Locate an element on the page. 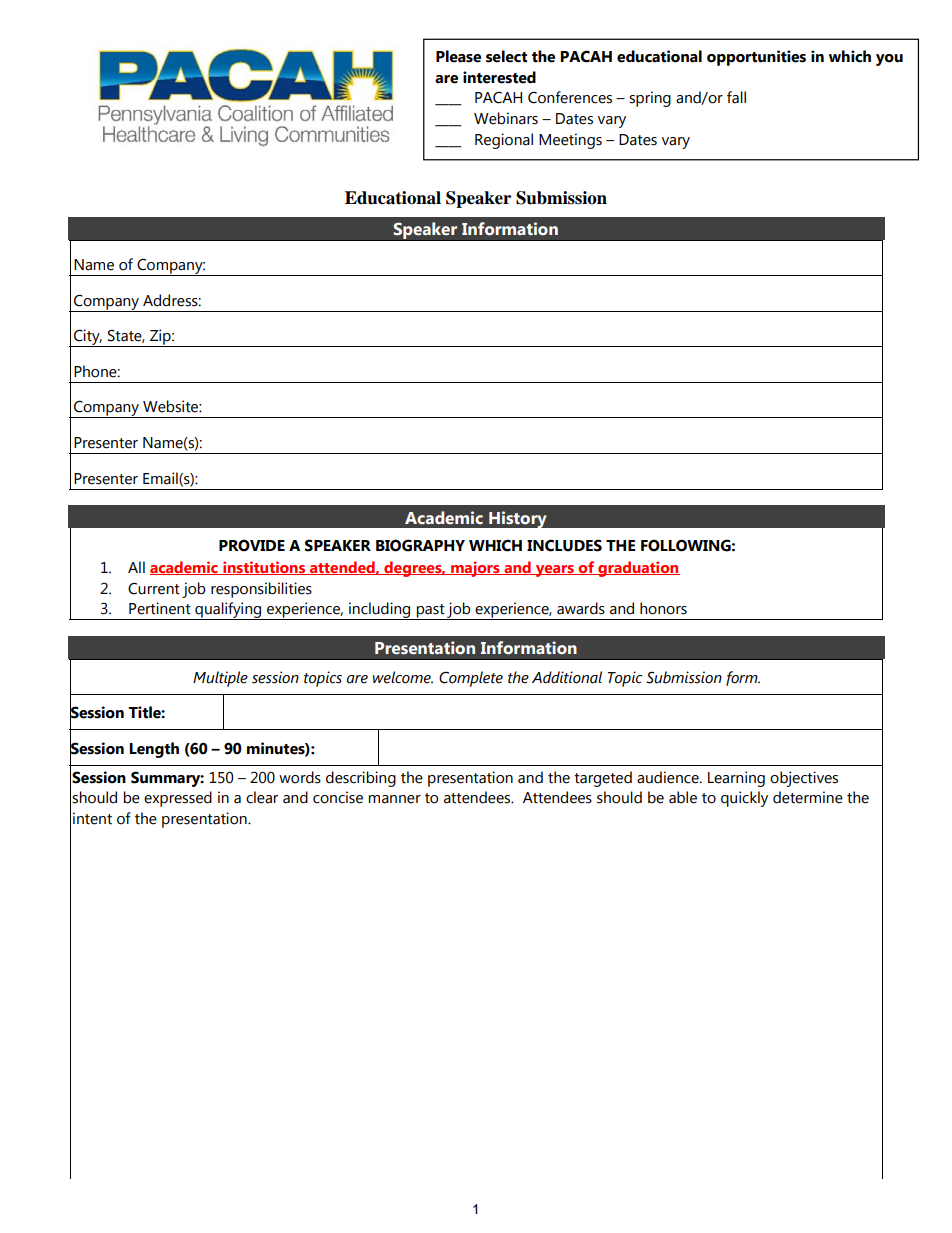  Regional is located at coordinates (504, 141).
